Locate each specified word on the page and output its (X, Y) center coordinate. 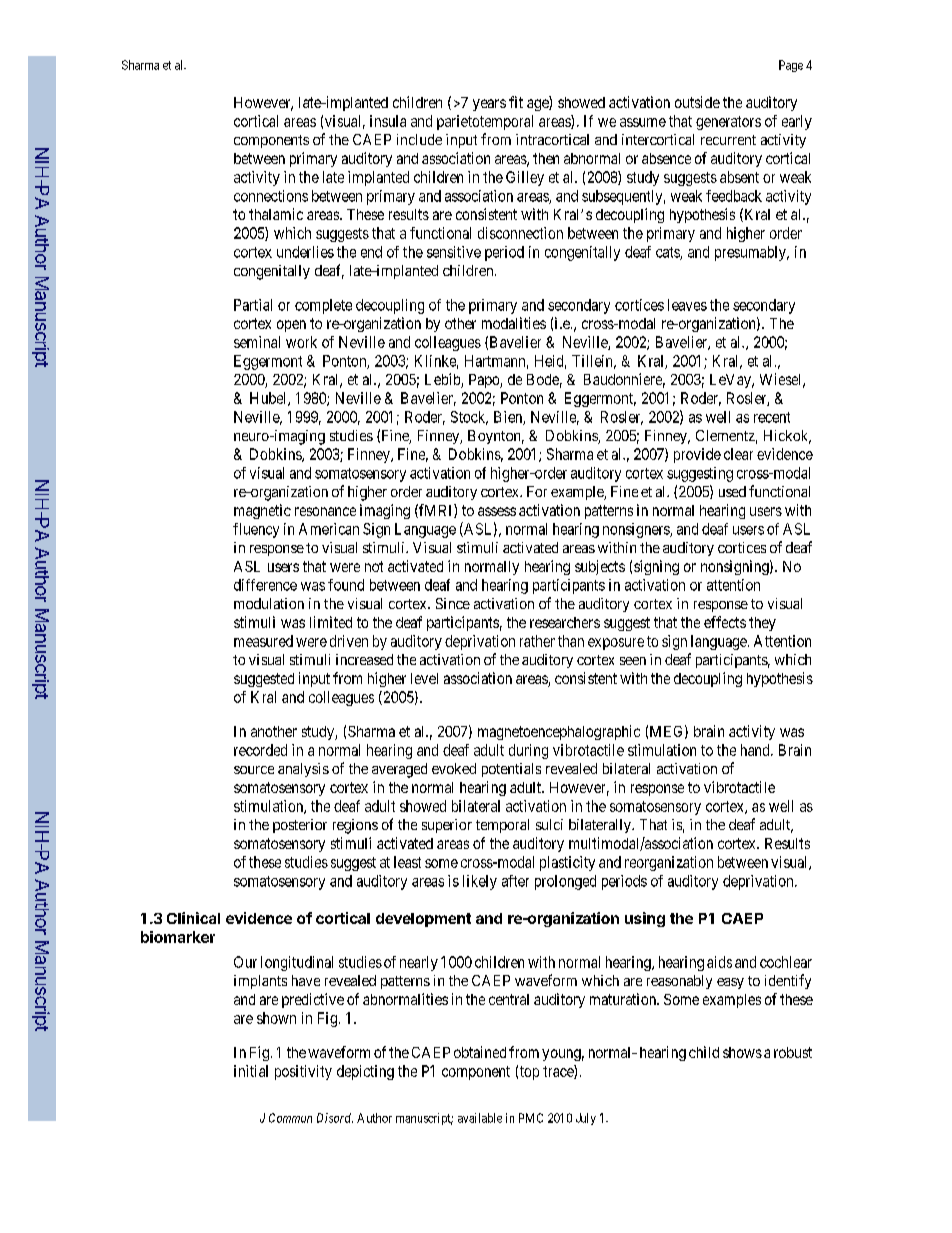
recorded (260, 750)
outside (697, 102)
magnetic (262, 511)
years (489, 105)
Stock (469, 418)
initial (251, 1071)
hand (756, 750)
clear (738, 454)
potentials (511, 770)
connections (271, 196)
